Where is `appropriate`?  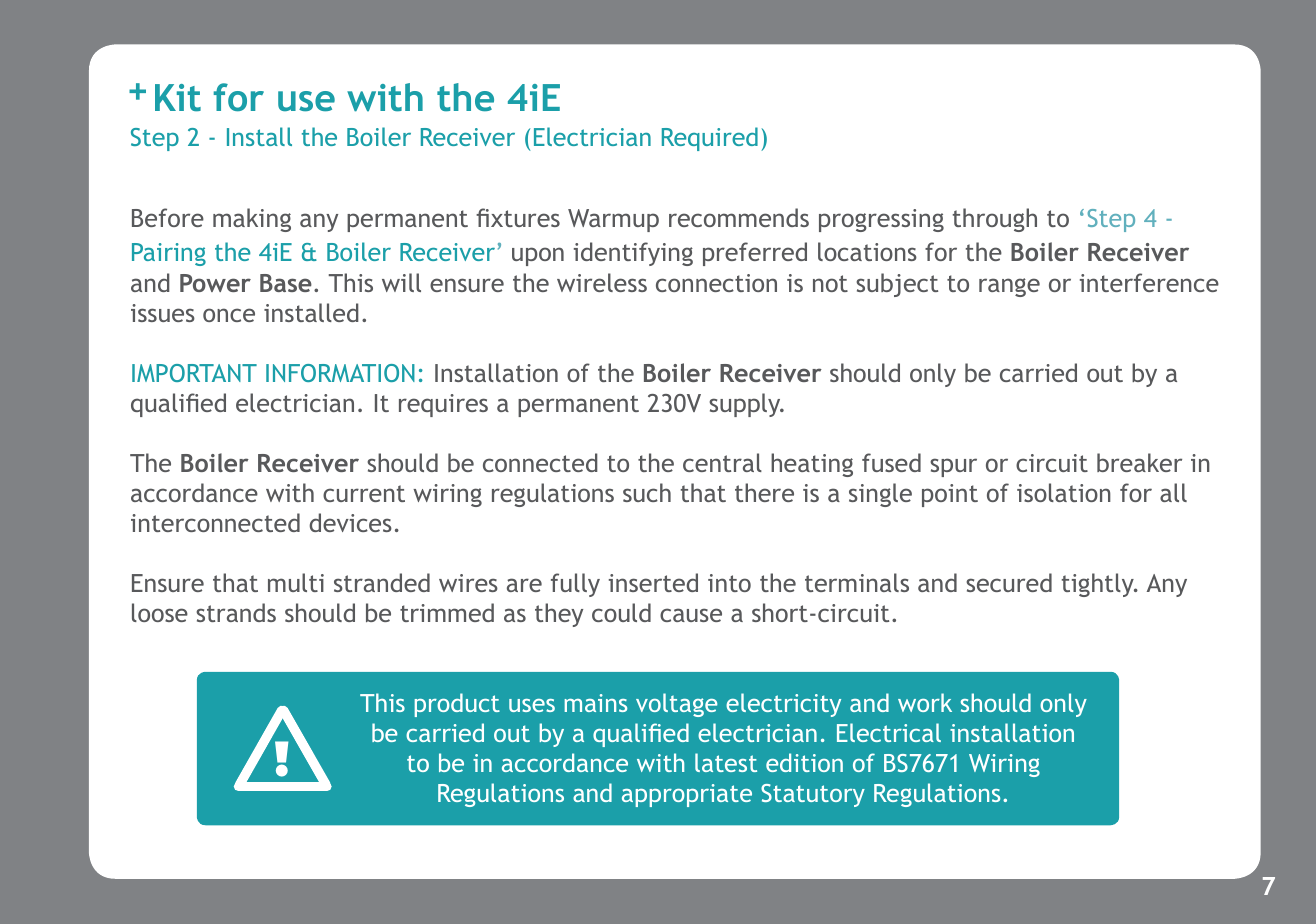 appropriate is located at coordinates (687, 795).
